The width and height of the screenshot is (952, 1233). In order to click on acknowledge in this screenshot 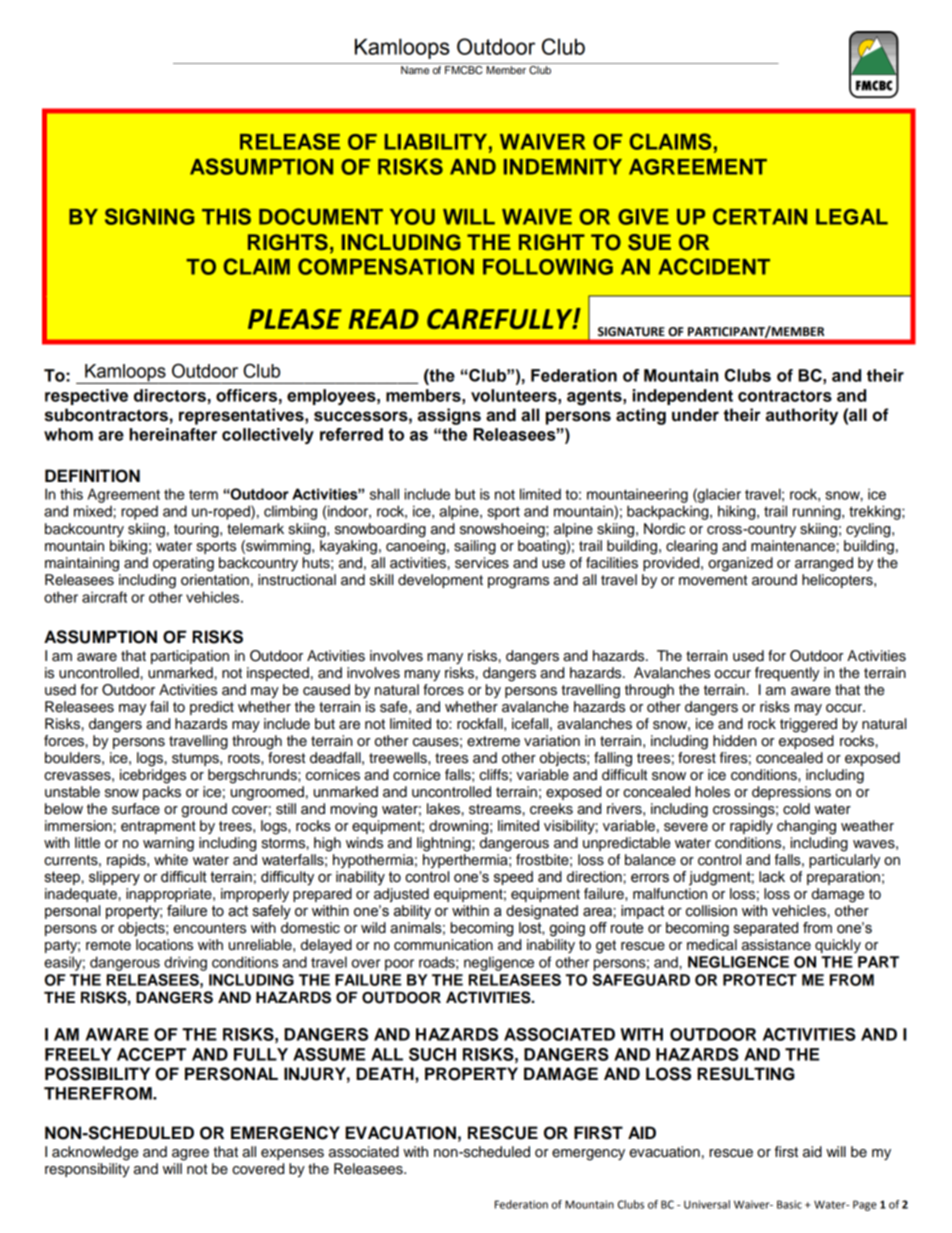, I will do `click(95, 1153)`.
